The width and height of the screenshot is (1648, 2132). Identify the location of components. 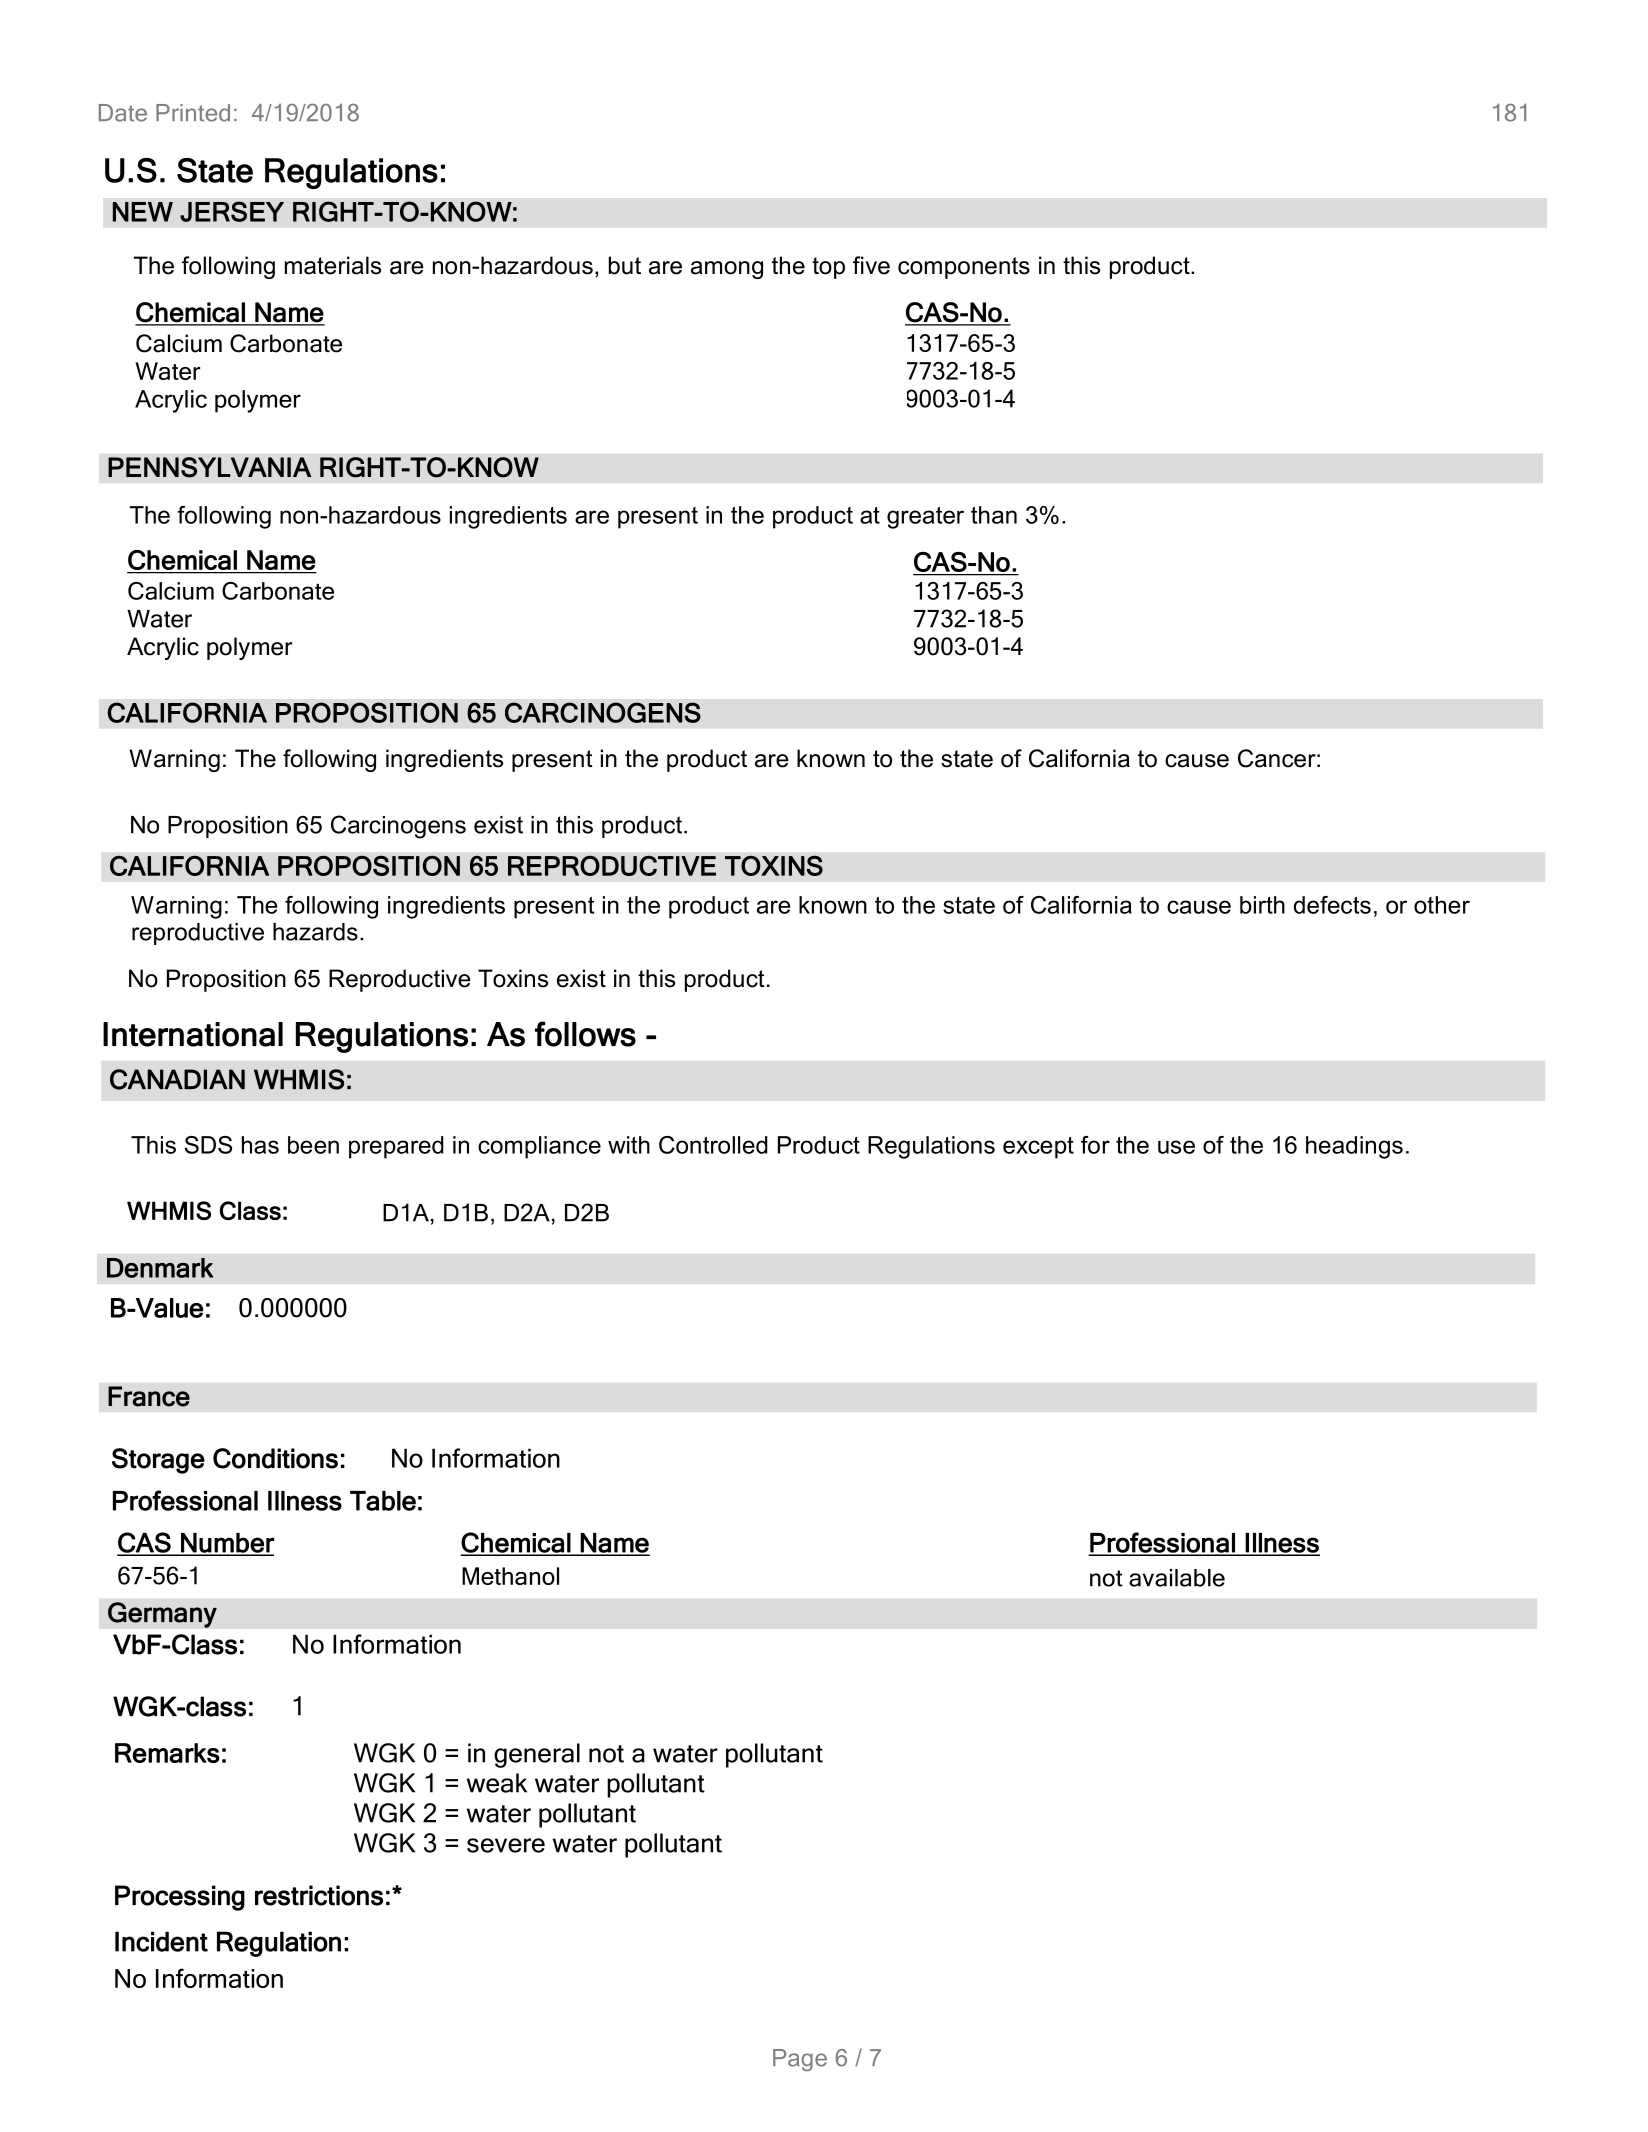
(964, 268).
